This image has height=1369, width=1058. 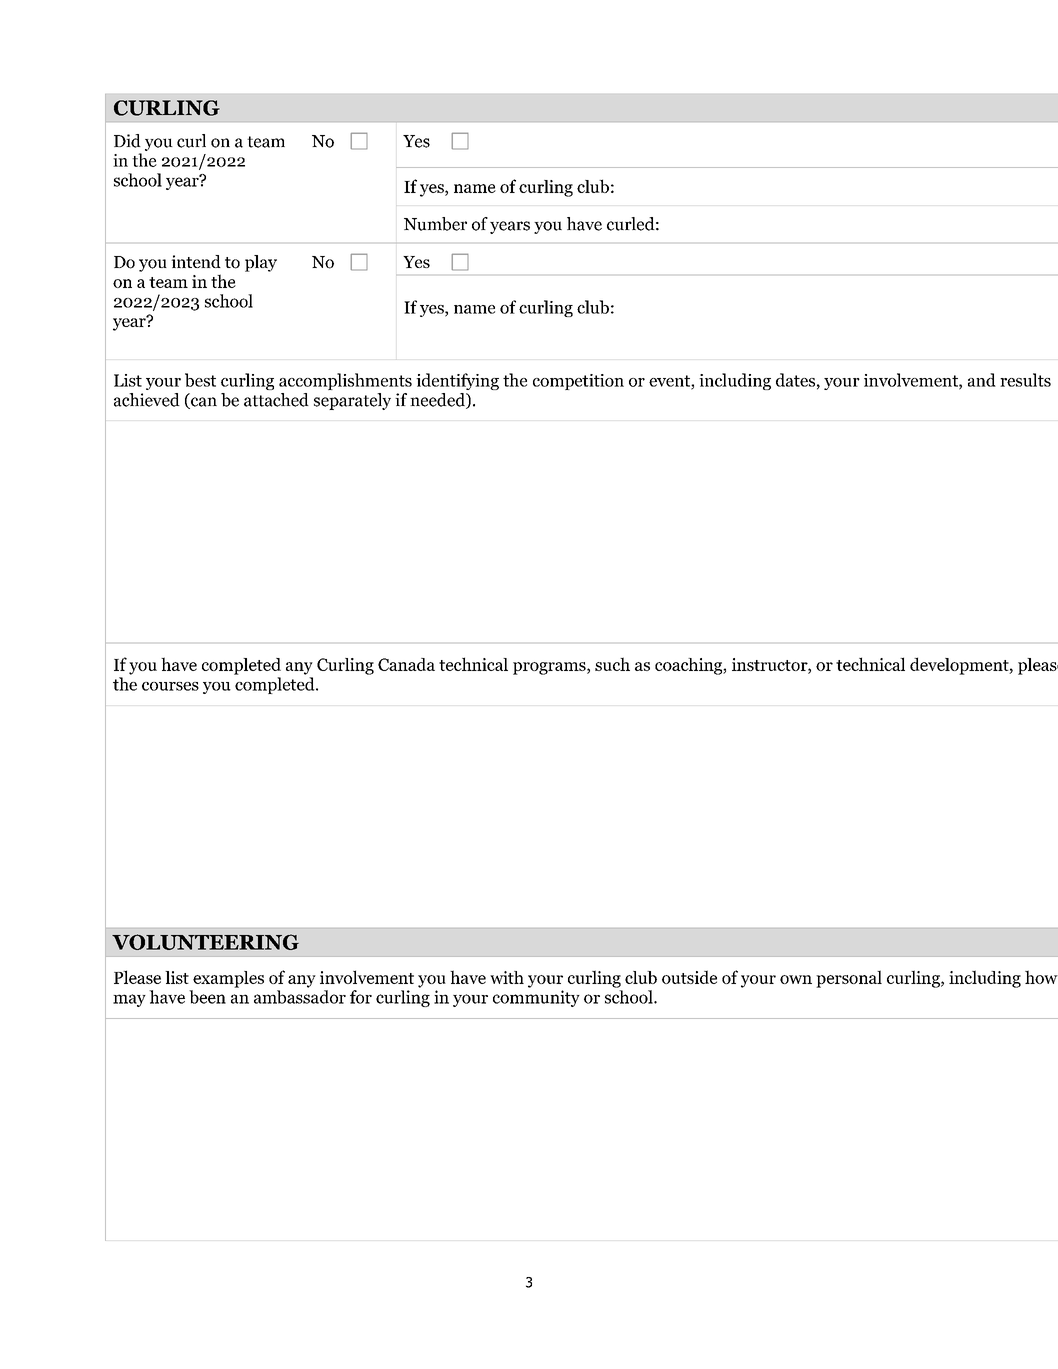 I want to click on Did, so click(x=127, y=141).
